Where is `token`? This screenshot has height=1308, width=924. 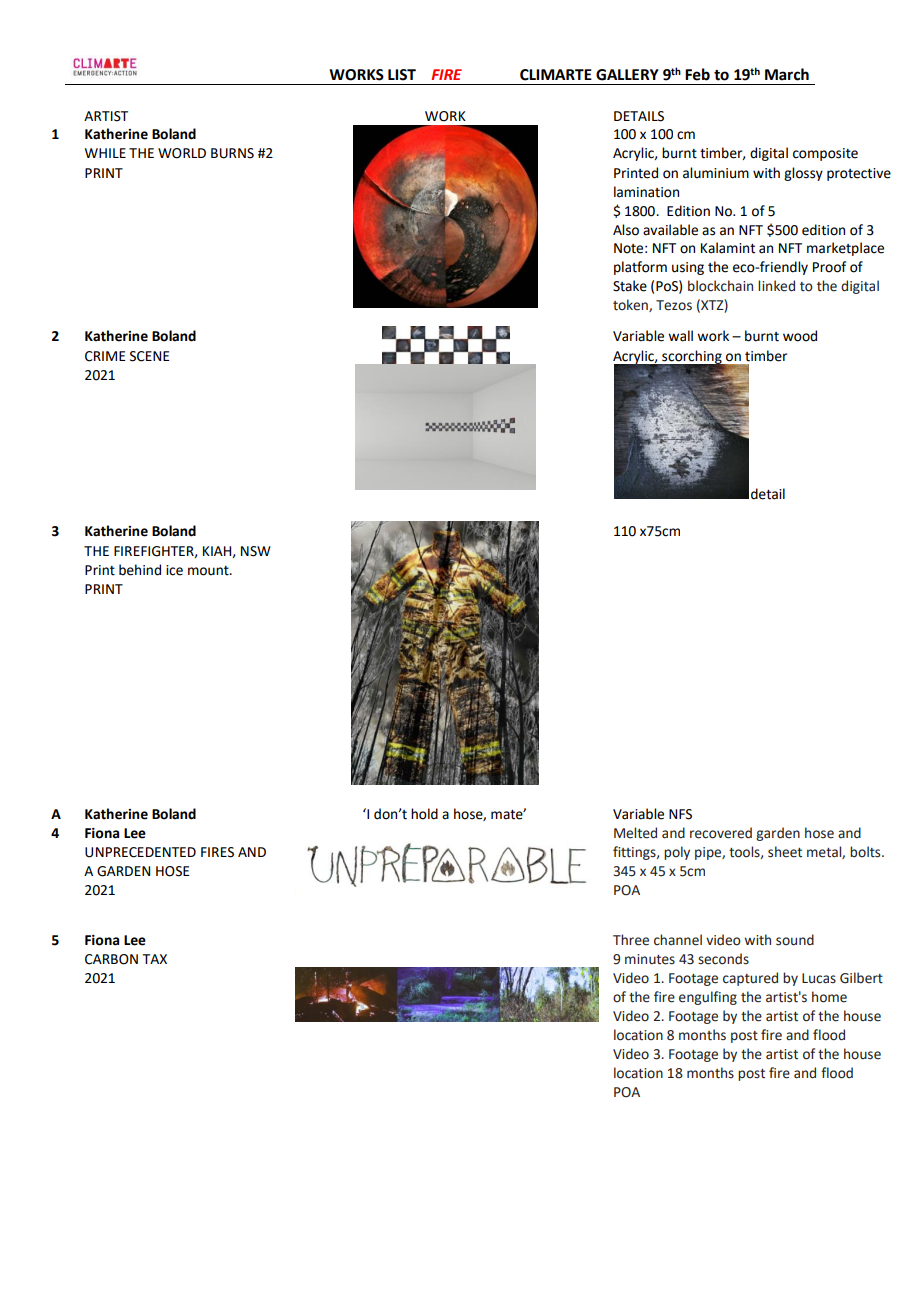 token is located at coordinates (631, 305).
